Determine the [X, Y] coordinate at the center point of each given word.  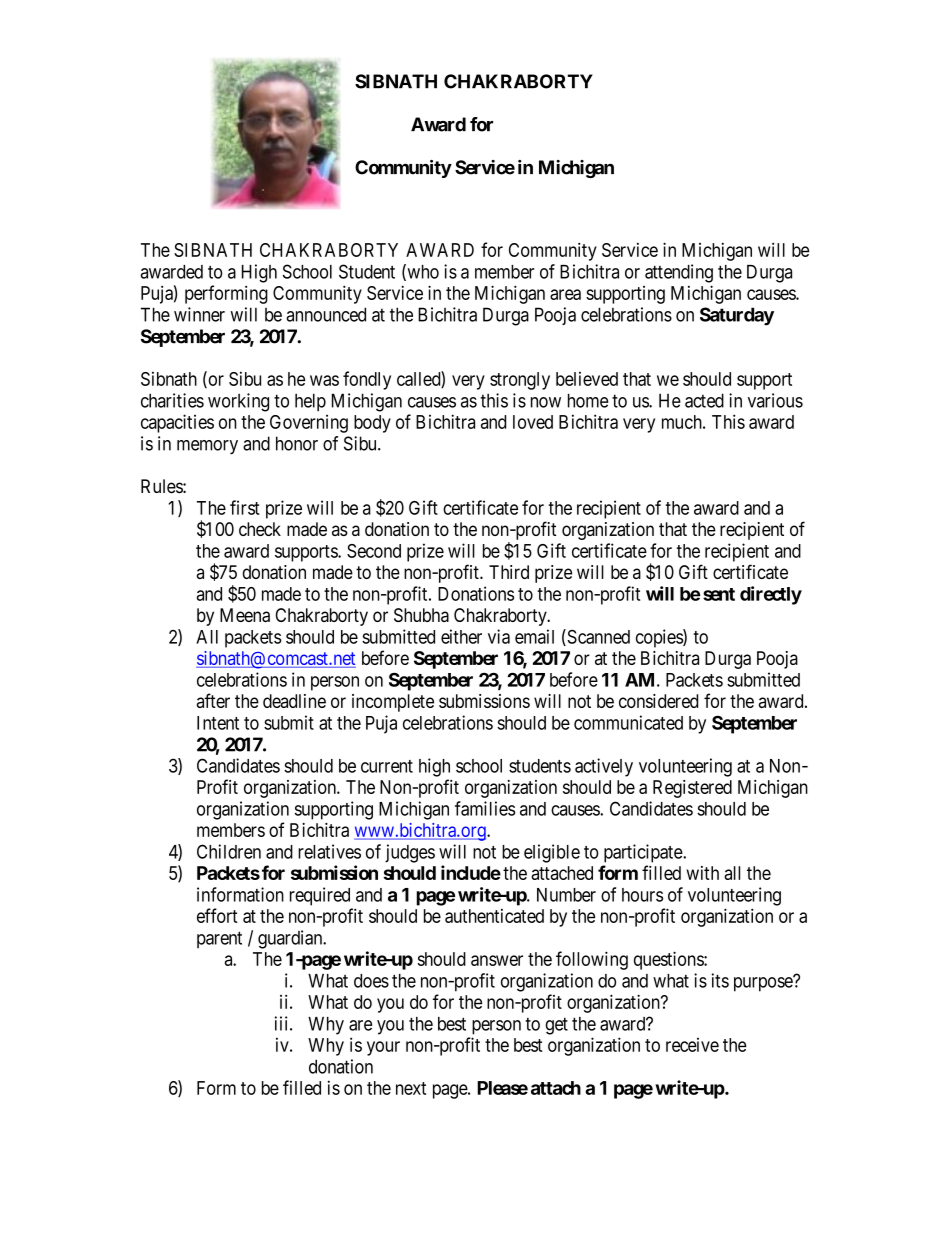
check [260, 529]
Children [229, 851]
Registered [692, 789]
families [485, 808]
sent [719, 594]
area [565, 294]
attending [679, 273]
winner [199, 314]
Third [509, 572]
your [383, 1048]
